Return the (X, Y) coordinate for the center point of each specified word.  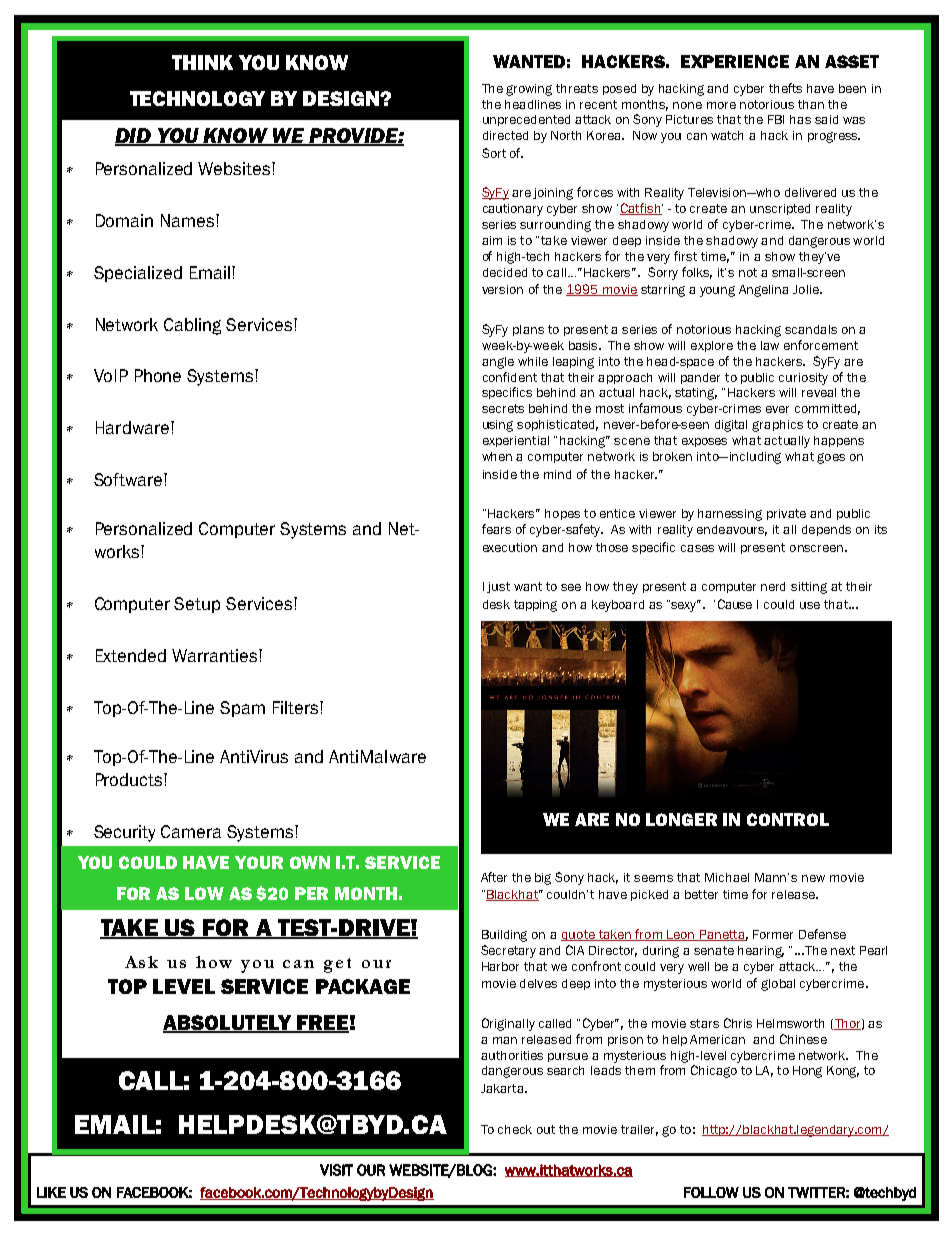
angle (498, 363)
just (498, 587)
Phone (158, 375)
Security (124, 833)
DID (134, 136)
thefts (785, 88)
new (813, 878)
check (515, 1129)
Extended (131, 655)
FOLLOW (711, 1192)
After (494, 877)
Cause (735, 604)
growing (529, 90)
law (770, 345)
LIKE (51, 1192)
